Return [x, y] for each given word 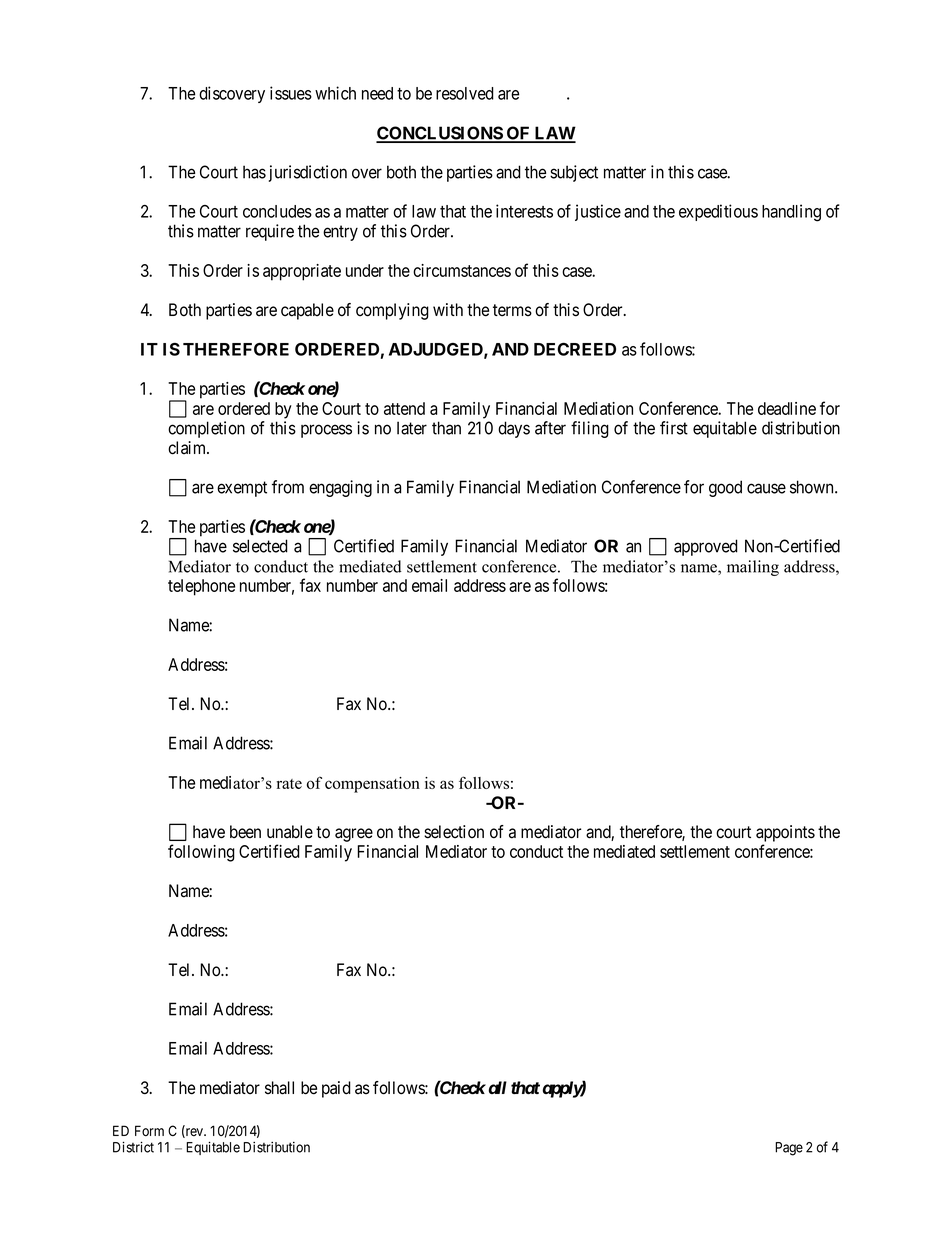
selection [454, 832]
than [446, 428]
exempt [242, 489]
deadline [787, 408]
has [254, 172]
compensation [372, 785]
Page [789, 1149]
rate [289, 784]
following [201, 853]
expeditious [718, 212]
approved [706, 547]
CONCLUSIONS [440, 134]
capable [307, 311]
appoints [785, 833]
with [448, 309]
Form [149, 1130]
